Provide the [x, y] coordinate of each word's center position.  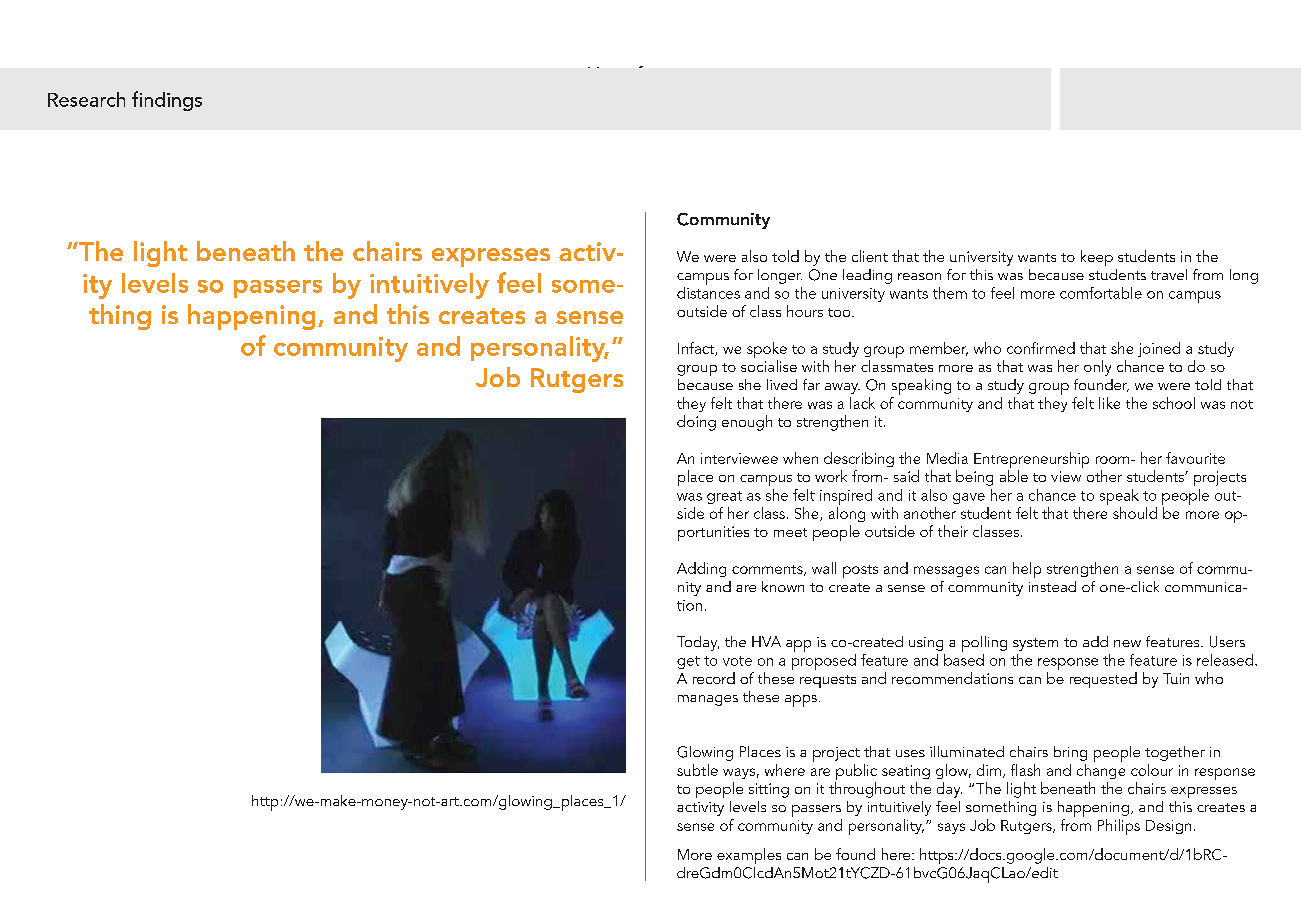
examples [749, 856]
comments [768, 570]
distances [708, 293]
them [950, 293]
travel [1169, 274]
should [1135, 513]
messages [946, 571]
